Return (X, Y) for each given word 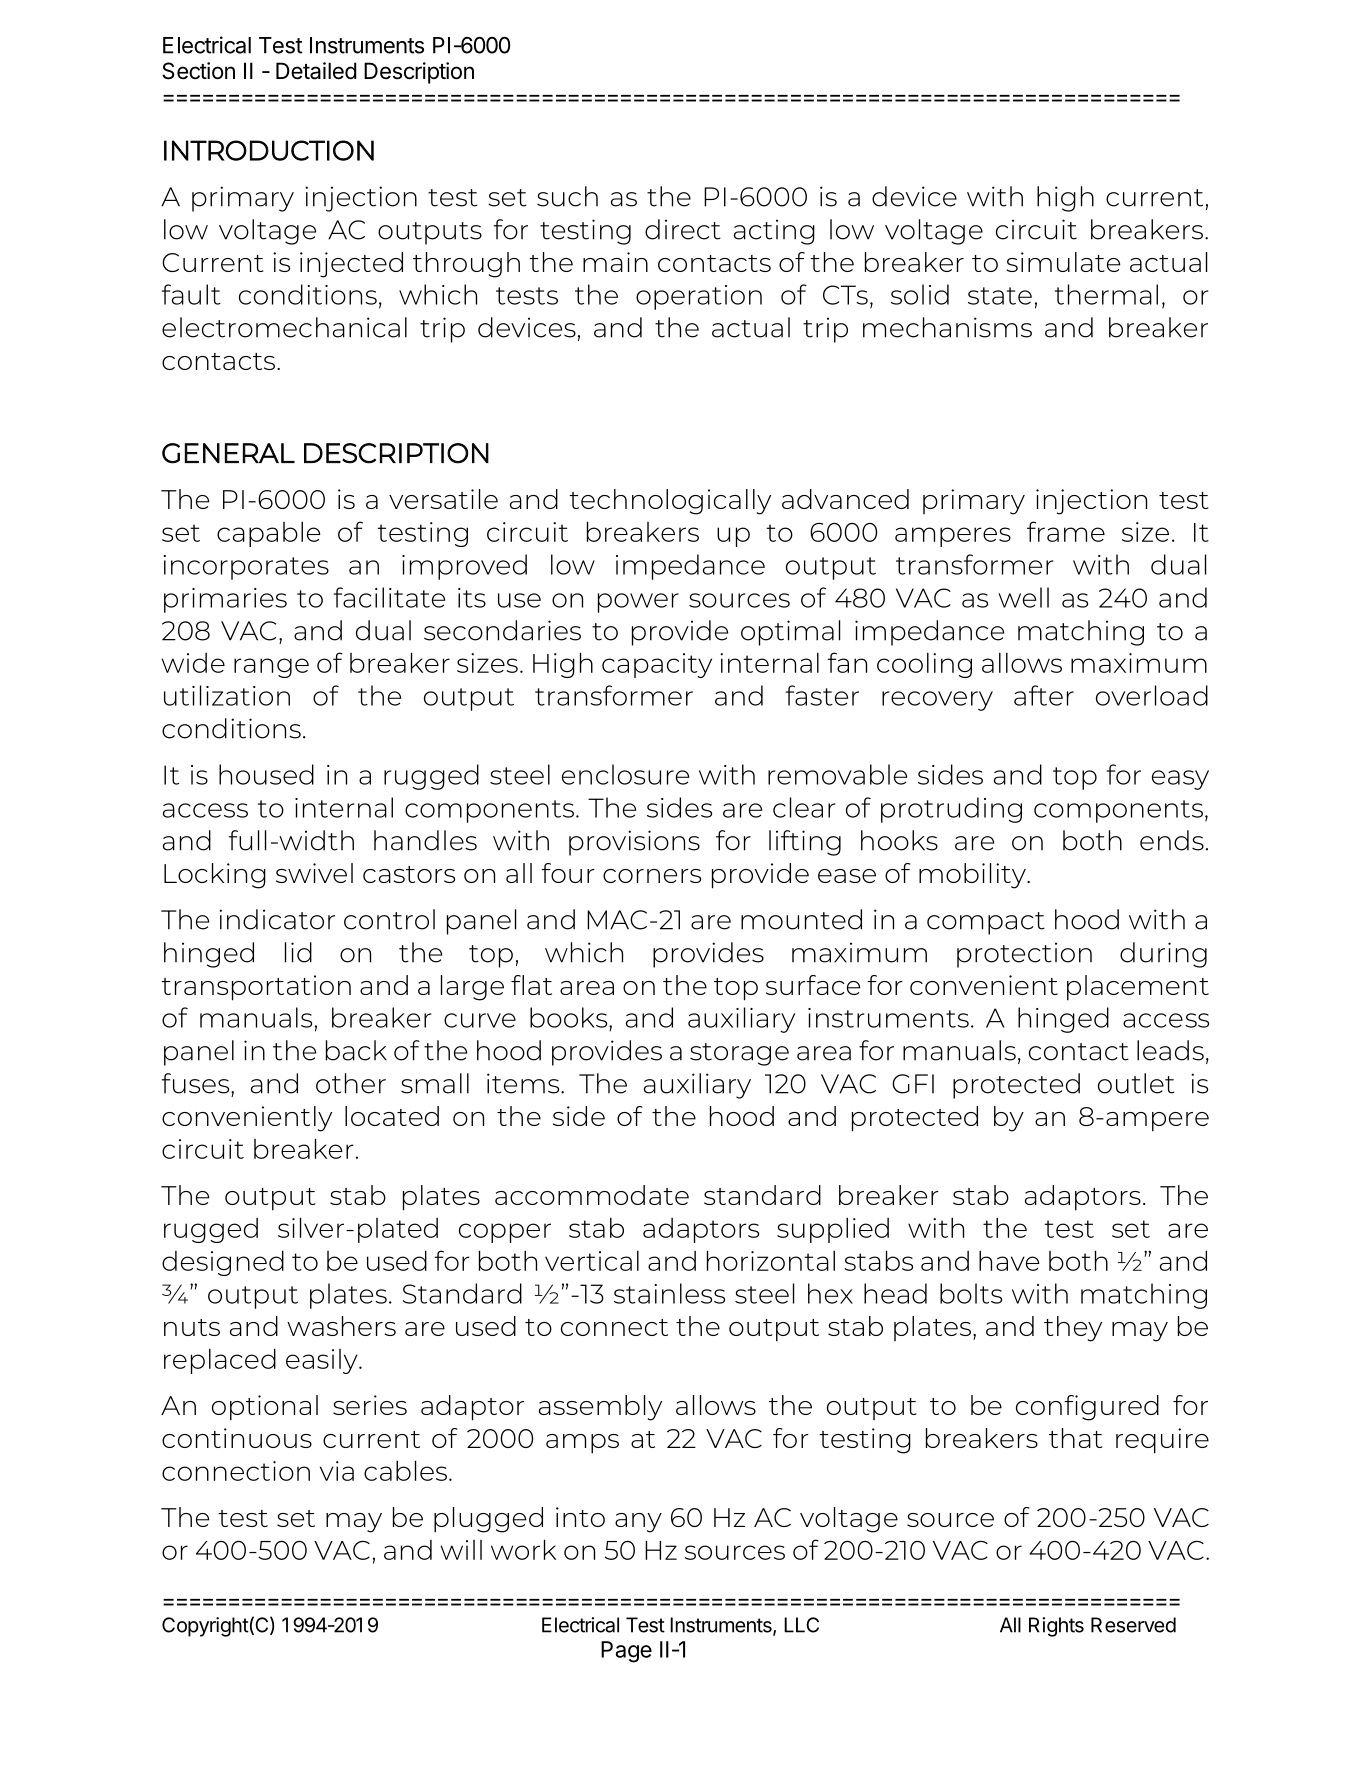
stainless (669, 1293)
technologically (670, 502)
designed (223, 1263)
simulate (1063, 262)
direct (683, 229)
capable (269, 534)
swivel (314, 873)
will (461, 1550)
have (1009, 1261)
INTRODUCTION (269, 150)
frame (1066, 531)
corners (652, 876)
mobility (973, 876)
